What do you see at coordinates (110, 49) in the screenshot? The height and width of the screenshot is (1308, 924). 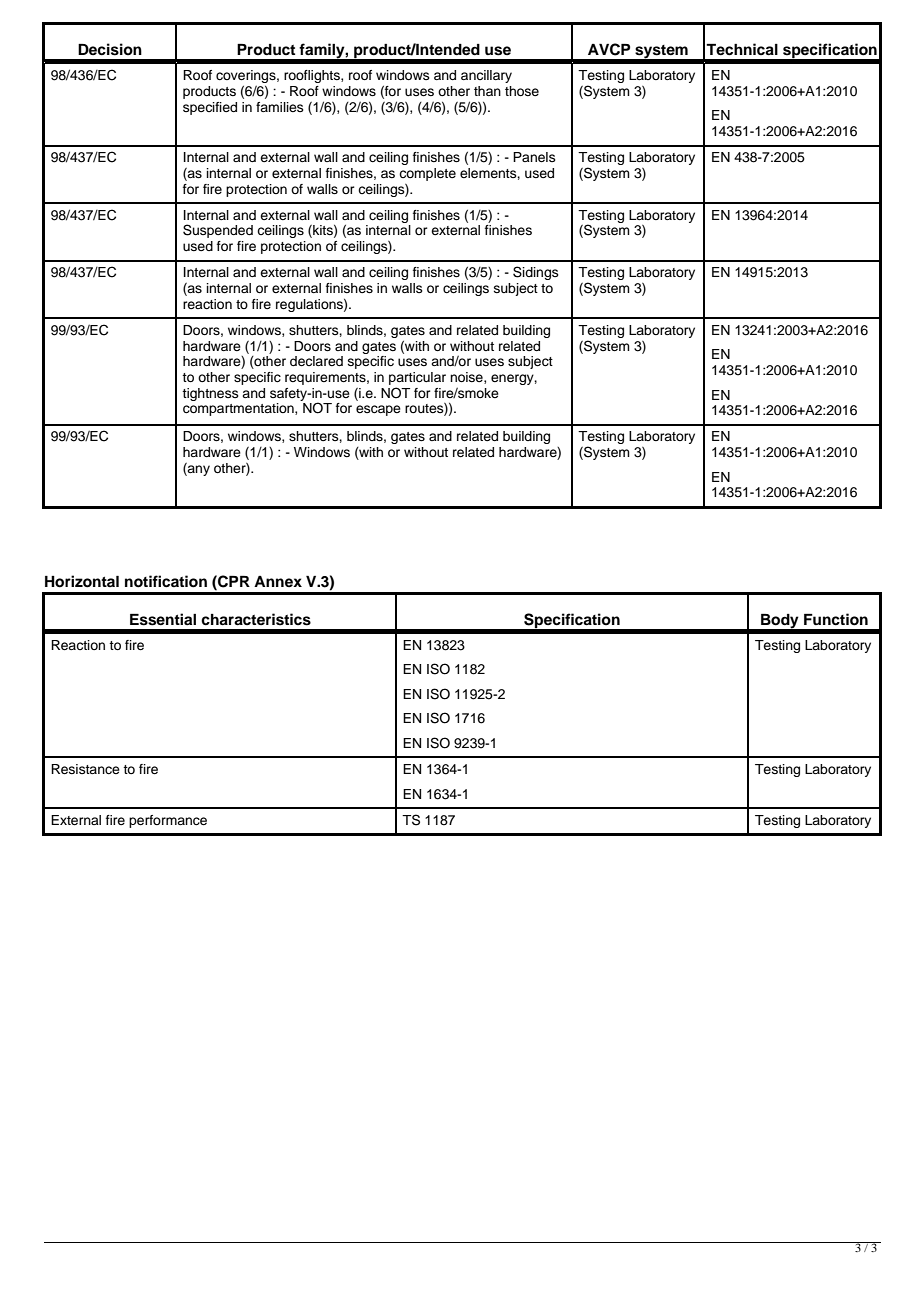 I see `Decision` at bounding box center [110, 49].
